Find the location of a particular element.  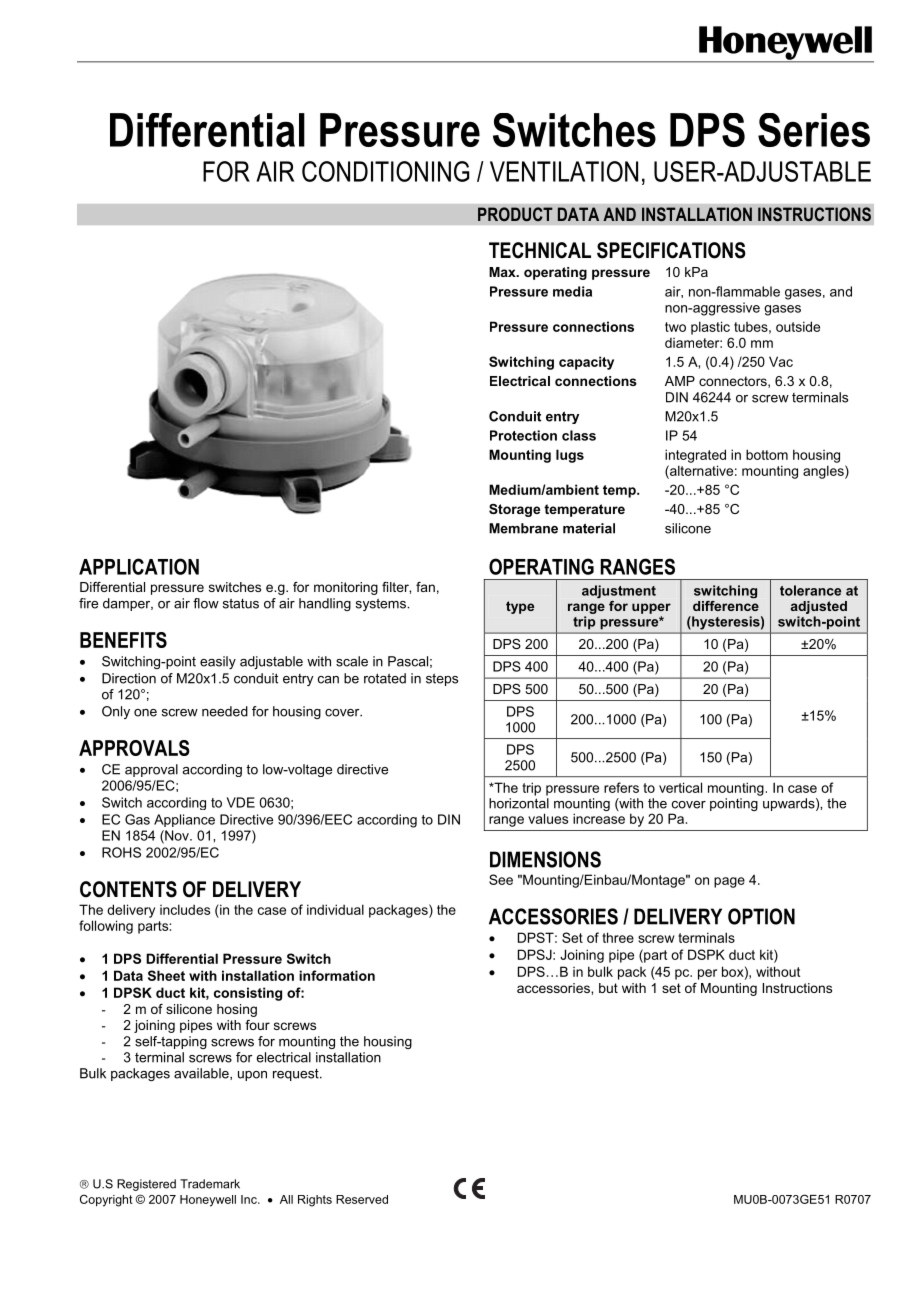

CONDITIONING is located at coordinates (385, 171).
